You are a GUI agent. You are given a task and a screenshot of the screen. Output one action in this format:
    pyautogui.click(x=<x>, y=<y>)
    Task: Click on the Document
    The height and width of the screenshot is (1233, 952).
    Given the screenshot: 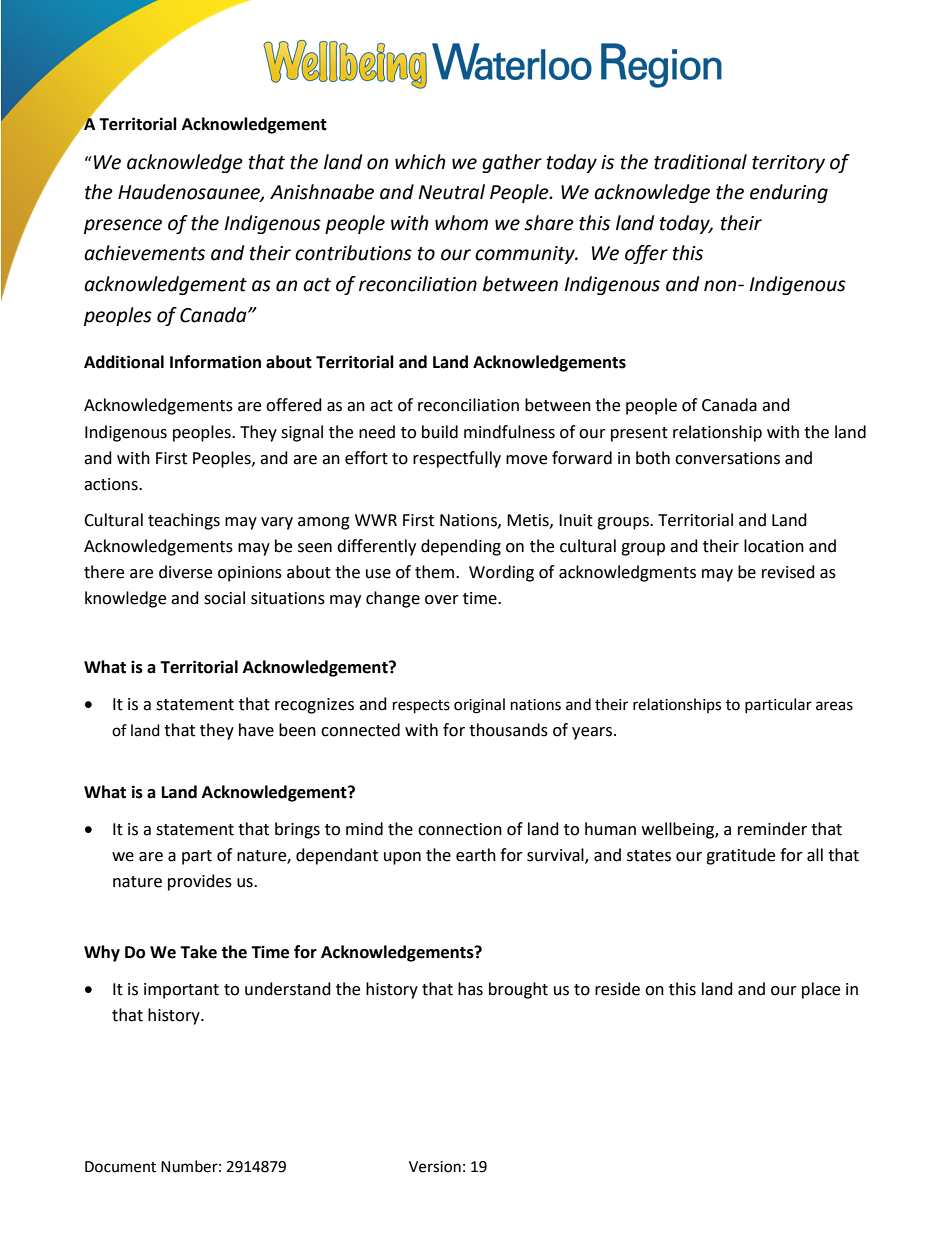 What is the action you would take?
    pyautogui.click(x=120, y=1167)
